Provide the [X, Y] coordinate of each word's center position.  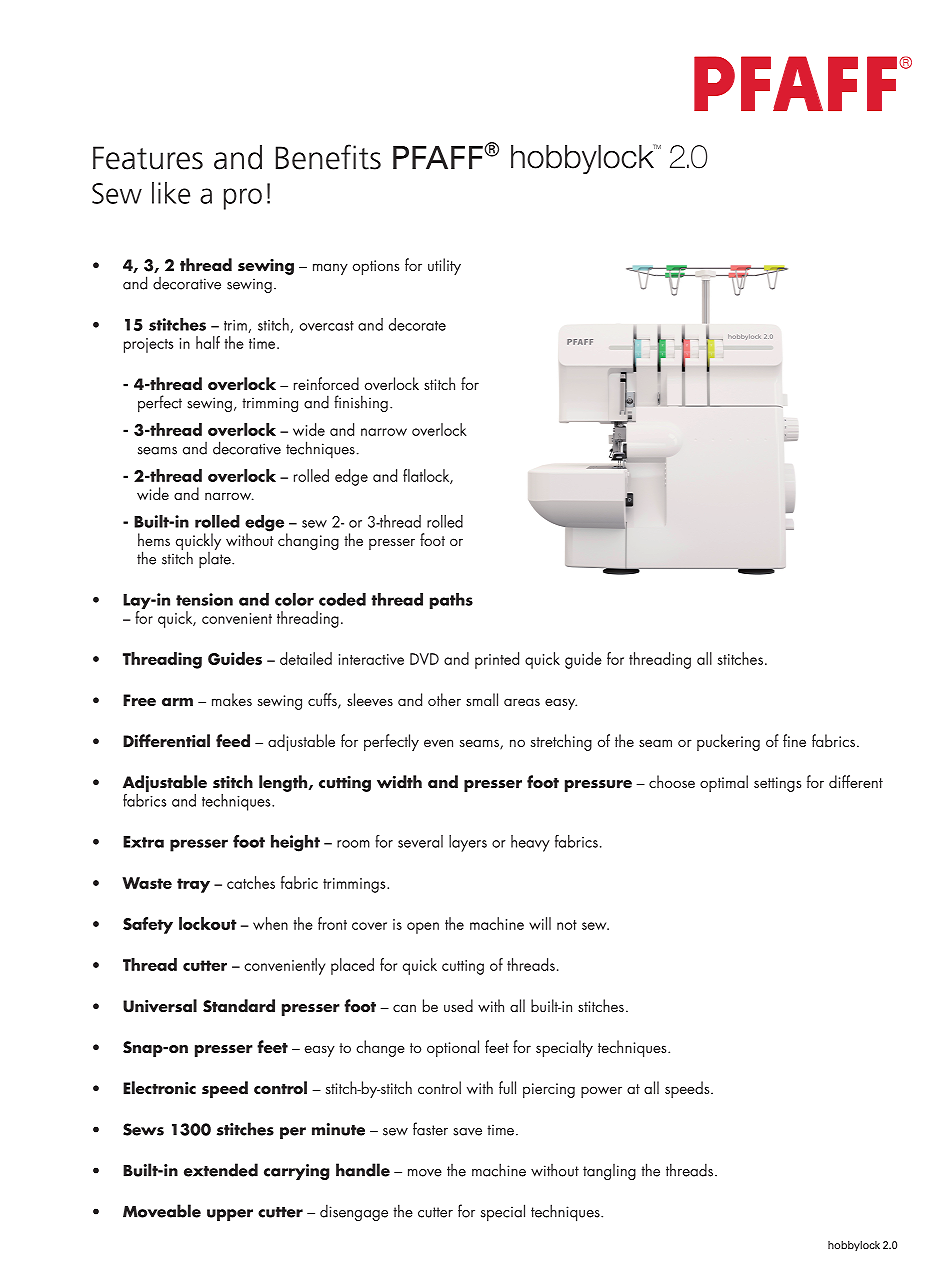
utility [444, 266]
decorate [417, 324]
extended [221, 1170]
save [467, 1132]
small [482, 699]
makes [232, 699]
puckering [728, 742]
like [171, 193]
